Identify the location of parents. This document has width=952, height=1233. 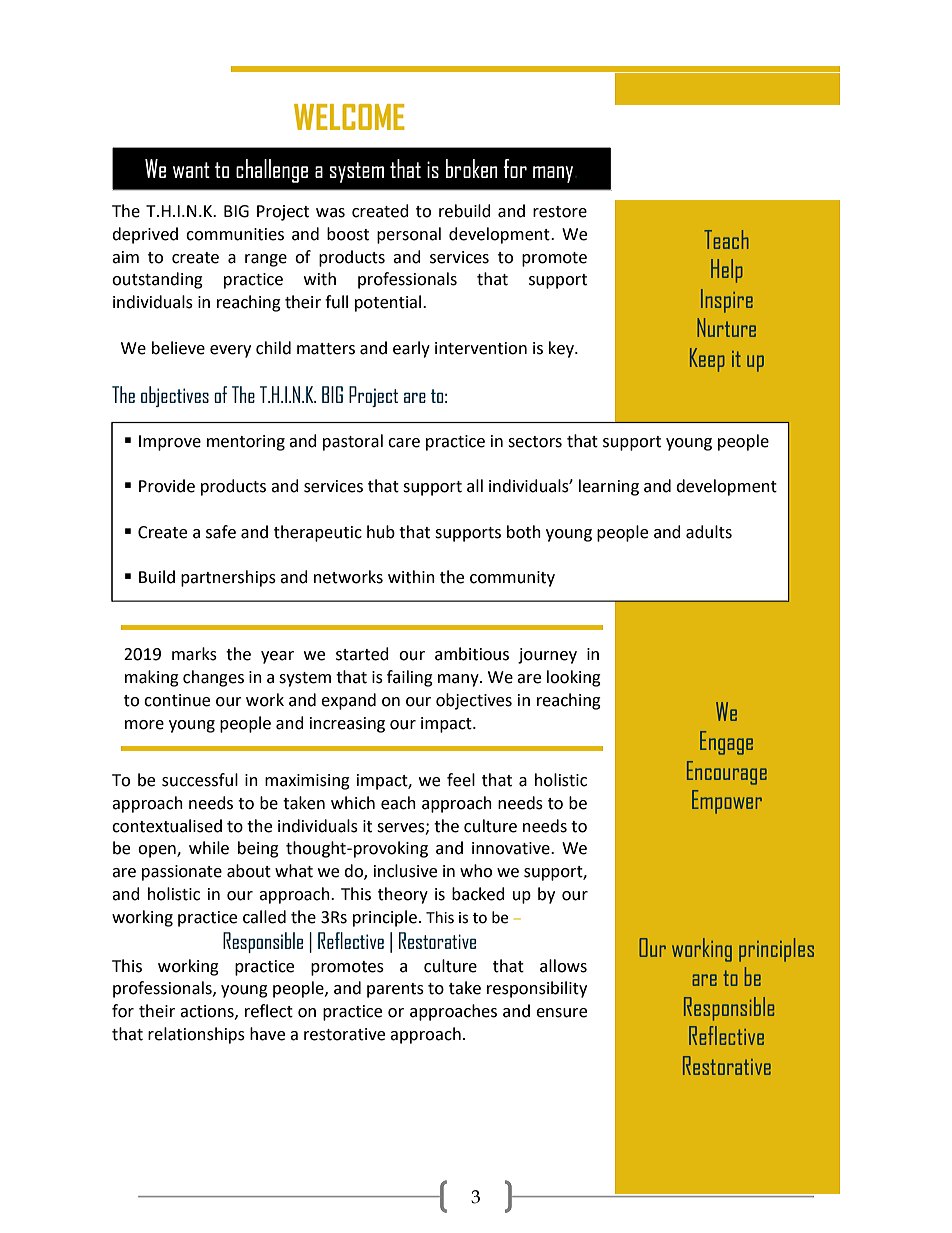
(395, 990).
